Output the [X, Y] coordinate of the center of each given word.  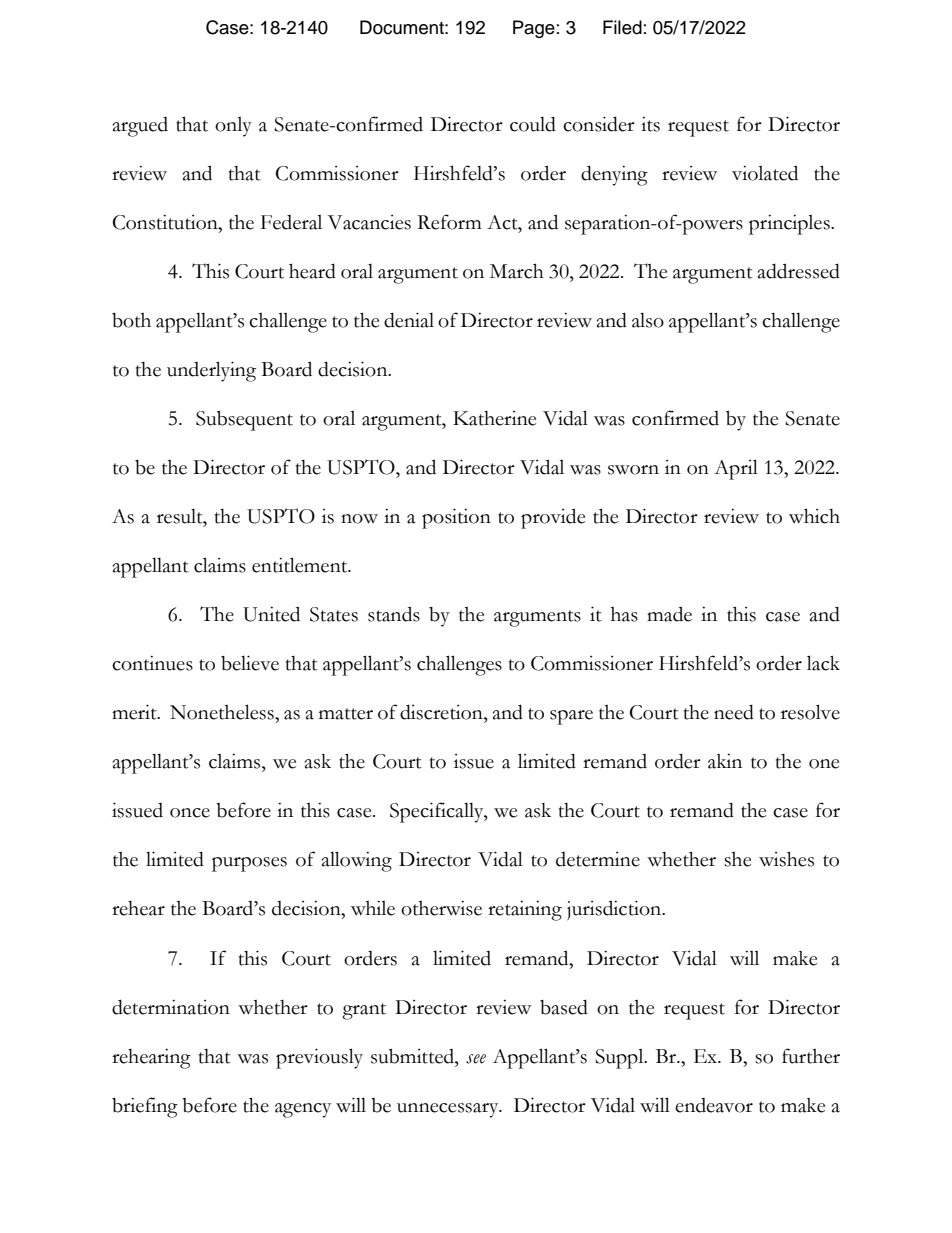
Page [534, 29]
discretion [442, 712]
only [233, 127]
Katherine [494, 418]
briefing [145, 1107]
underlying [211, 371]
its [650, 124]
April [736, 469]
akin [725, 761]
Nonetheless [223, 712]
